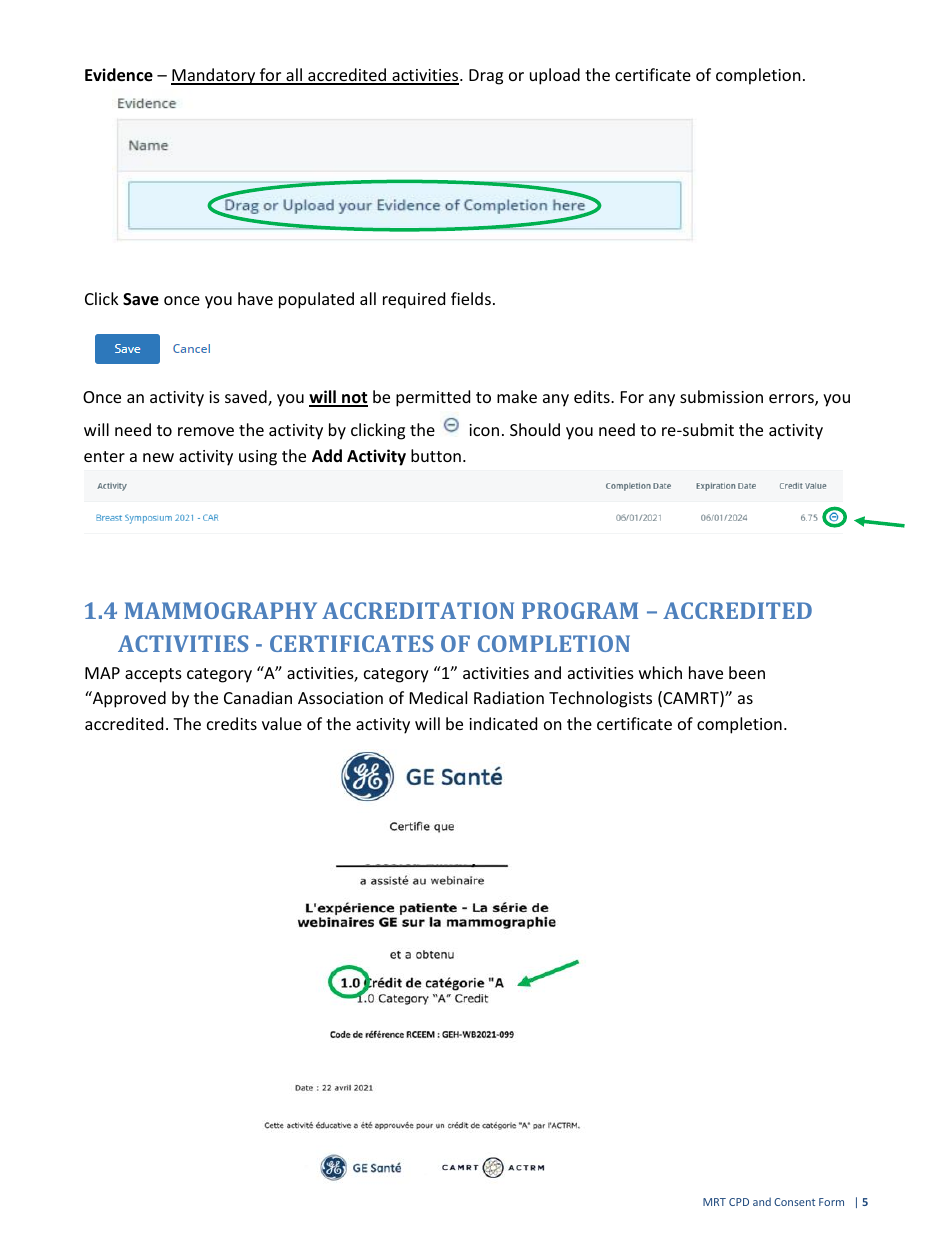  What do you see at coordinates (600, 699) in the document?
I see `Technologists` at bounding box center [600, 699].
